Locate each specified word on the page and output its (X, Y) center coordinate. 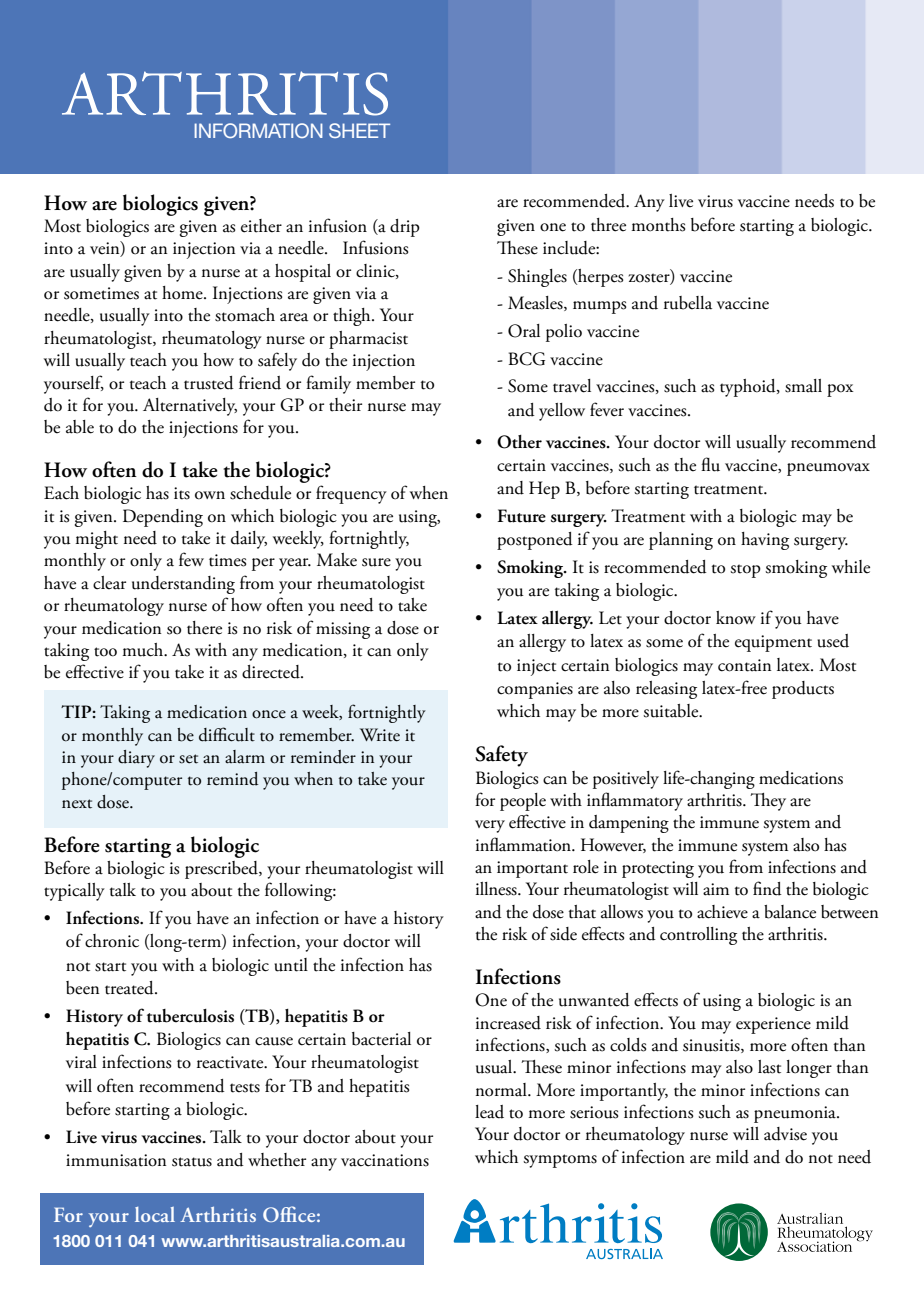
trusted (209, 383)
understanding (183, 585)
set (188, 759)
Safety (501, 756)
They (768, 802)
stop (745, 571)
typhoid (749, 388)
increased (508, 1023)
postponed (535, 541)
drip (405, 228)
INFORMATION (258, 130)
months (658, 225)
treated (130, 988)
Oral (524, 331)
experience (773, 1025)
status (192, 1162)
